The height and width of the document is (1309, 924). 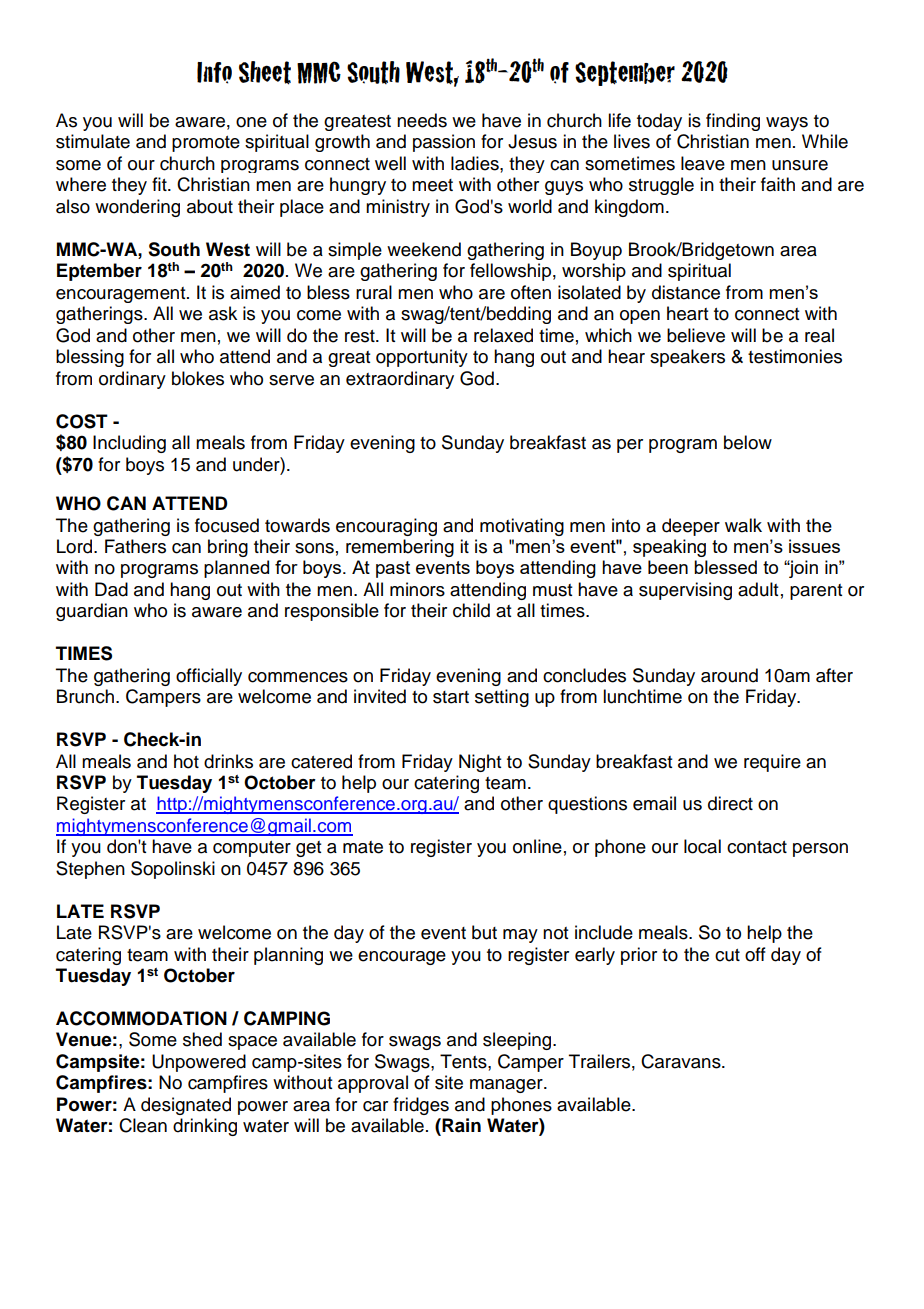 What do you see at coordinates (421, 1106) in the document?
I see `fridges` at bounding box center [421, 1106].
